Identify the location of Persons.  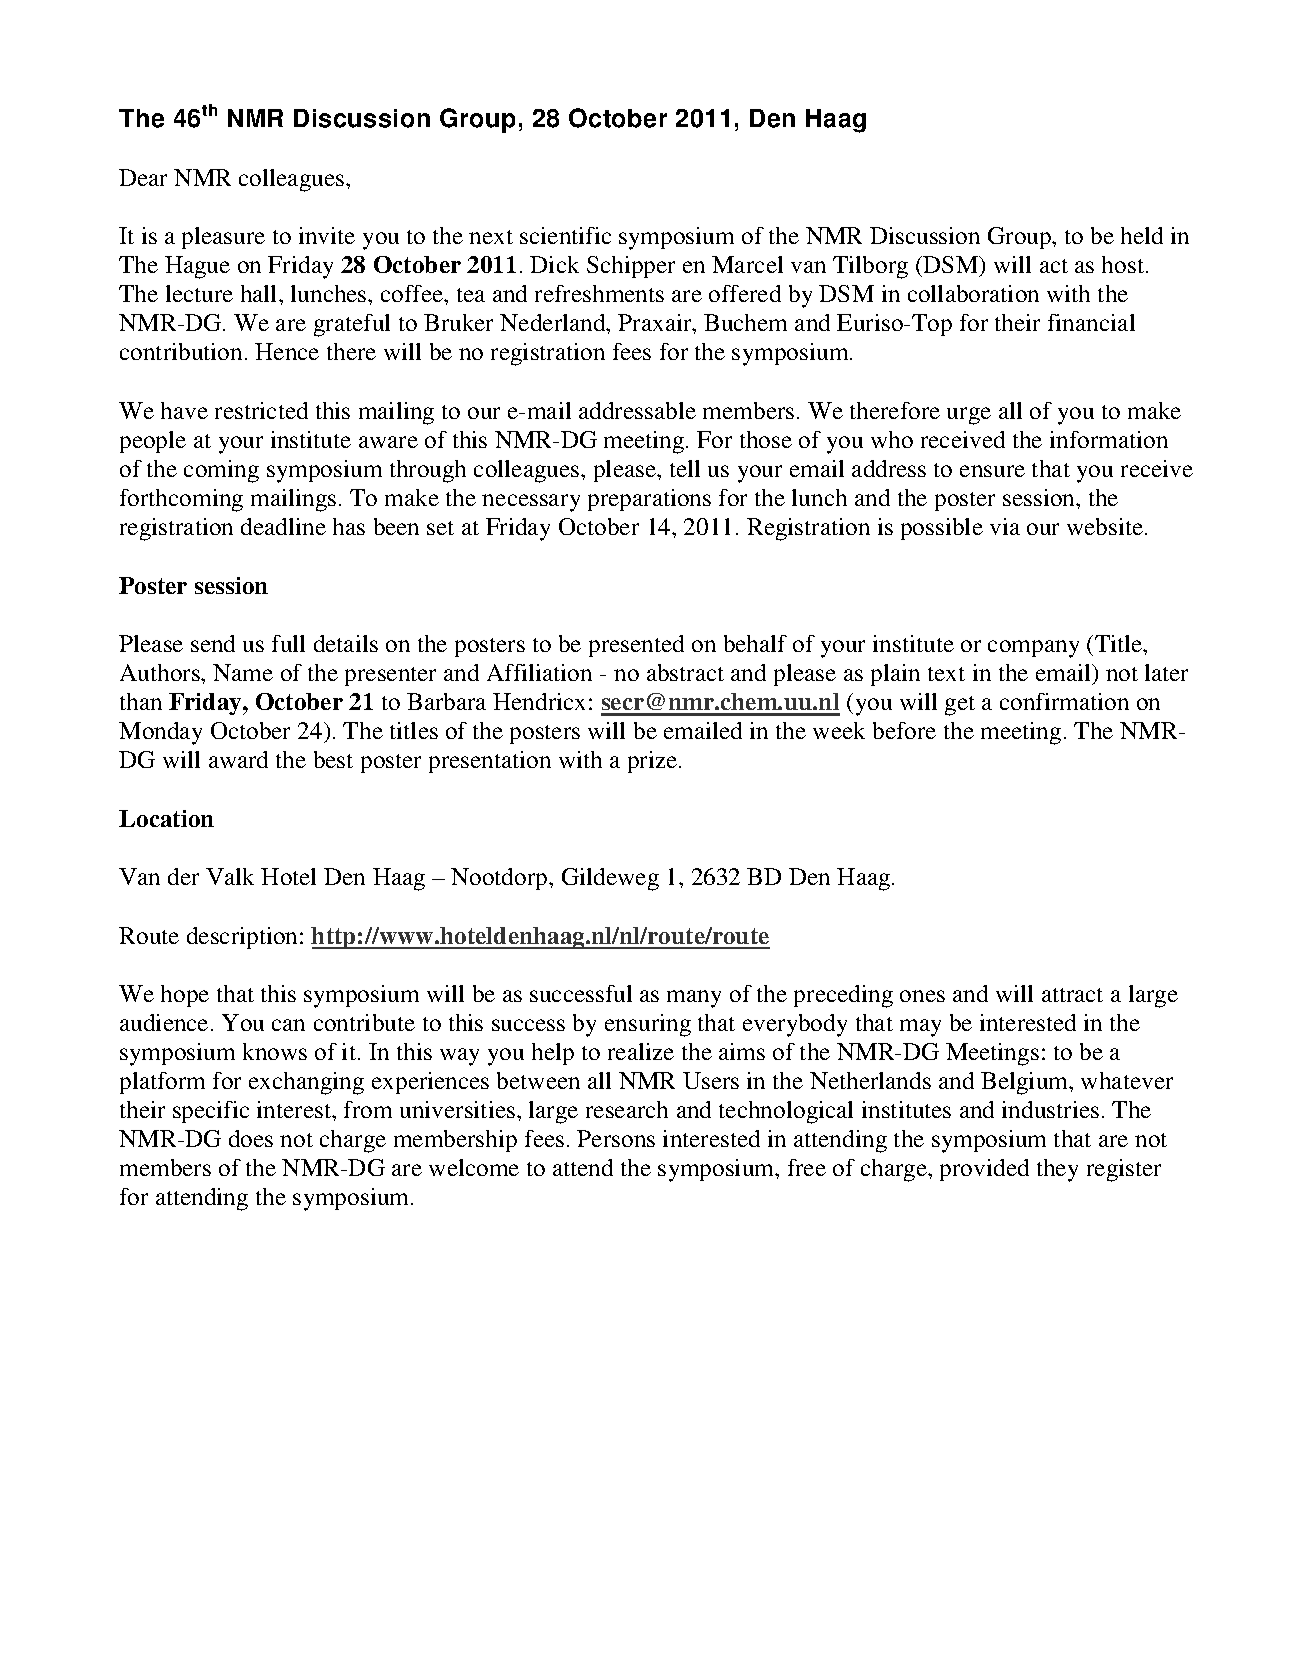
(616, 1138).
